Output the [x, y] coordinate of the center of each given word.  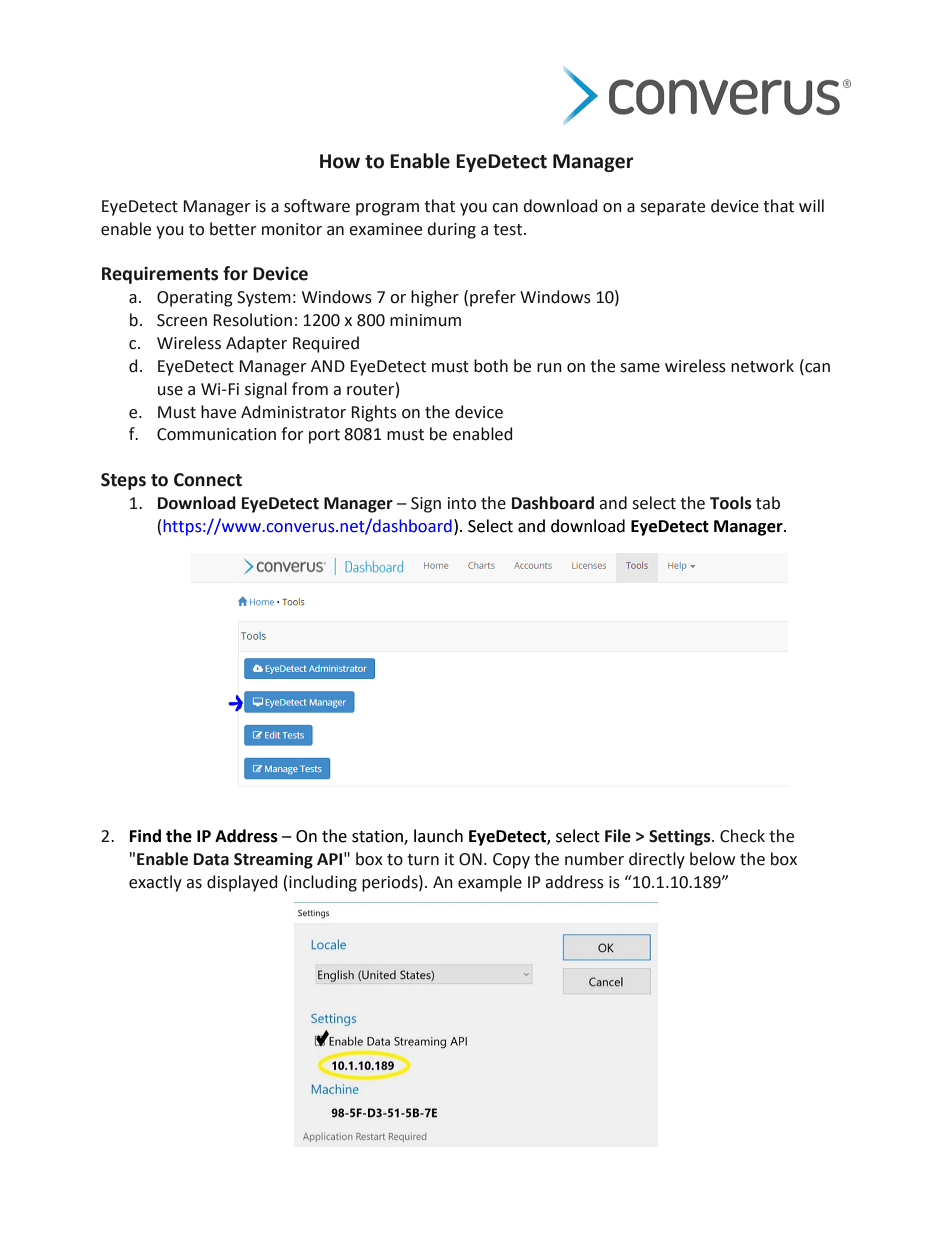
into [462, 503]
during [451, 230]
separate [672, 208]
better [233, 229]
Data [211, 859]
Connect [208, 480]
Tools [731, 503]
